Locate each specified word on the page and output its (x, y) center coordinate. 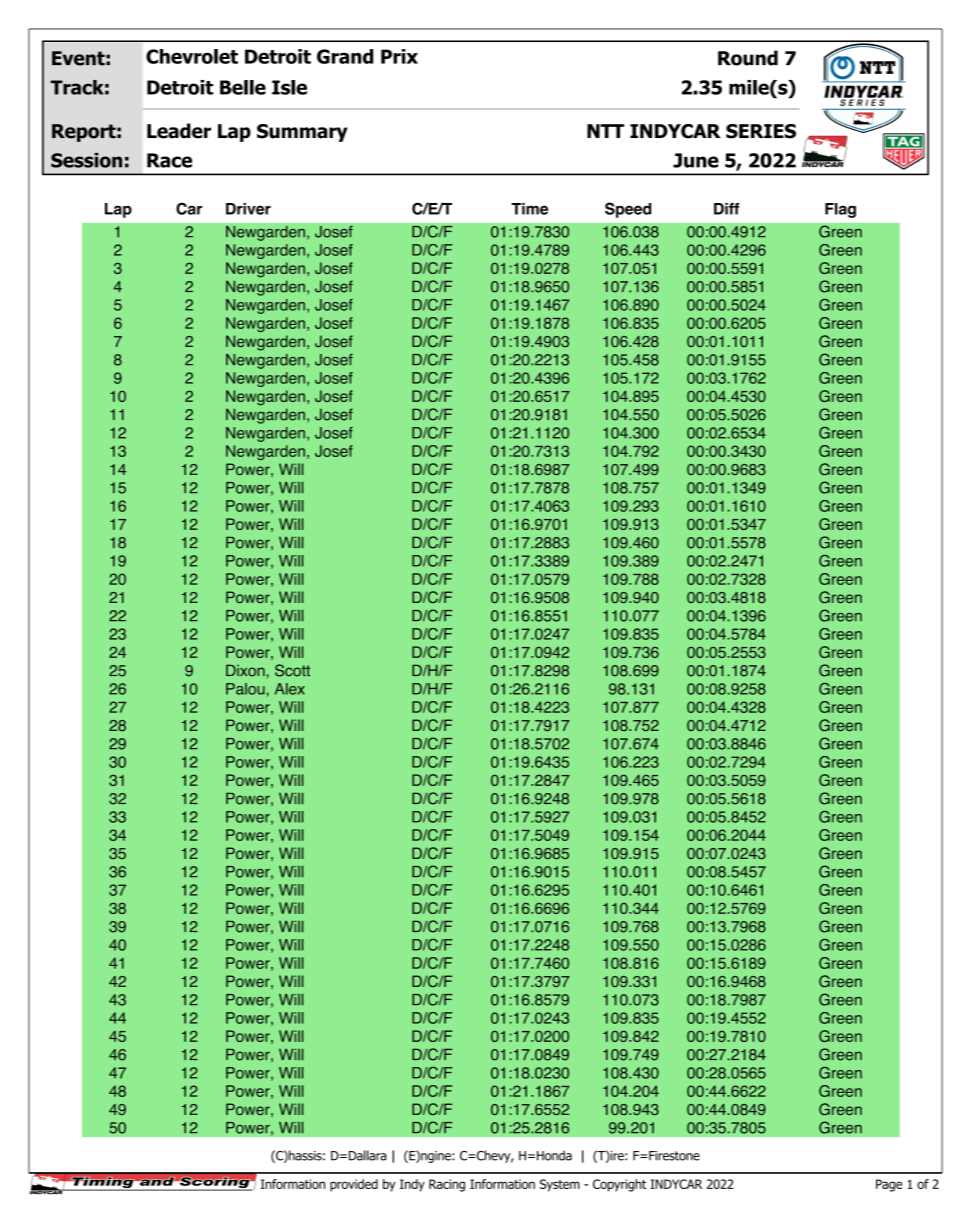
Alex (290, 689)
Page (889, 1185)
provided (354, 1185)
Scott (292, 670)
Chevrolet (192, 56)
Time (529, 209)
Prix (399, 56)
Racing (447, 1185)
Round (748, 58)
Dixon (245, 671)
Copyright (619, 1185)
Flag (840, 210)
